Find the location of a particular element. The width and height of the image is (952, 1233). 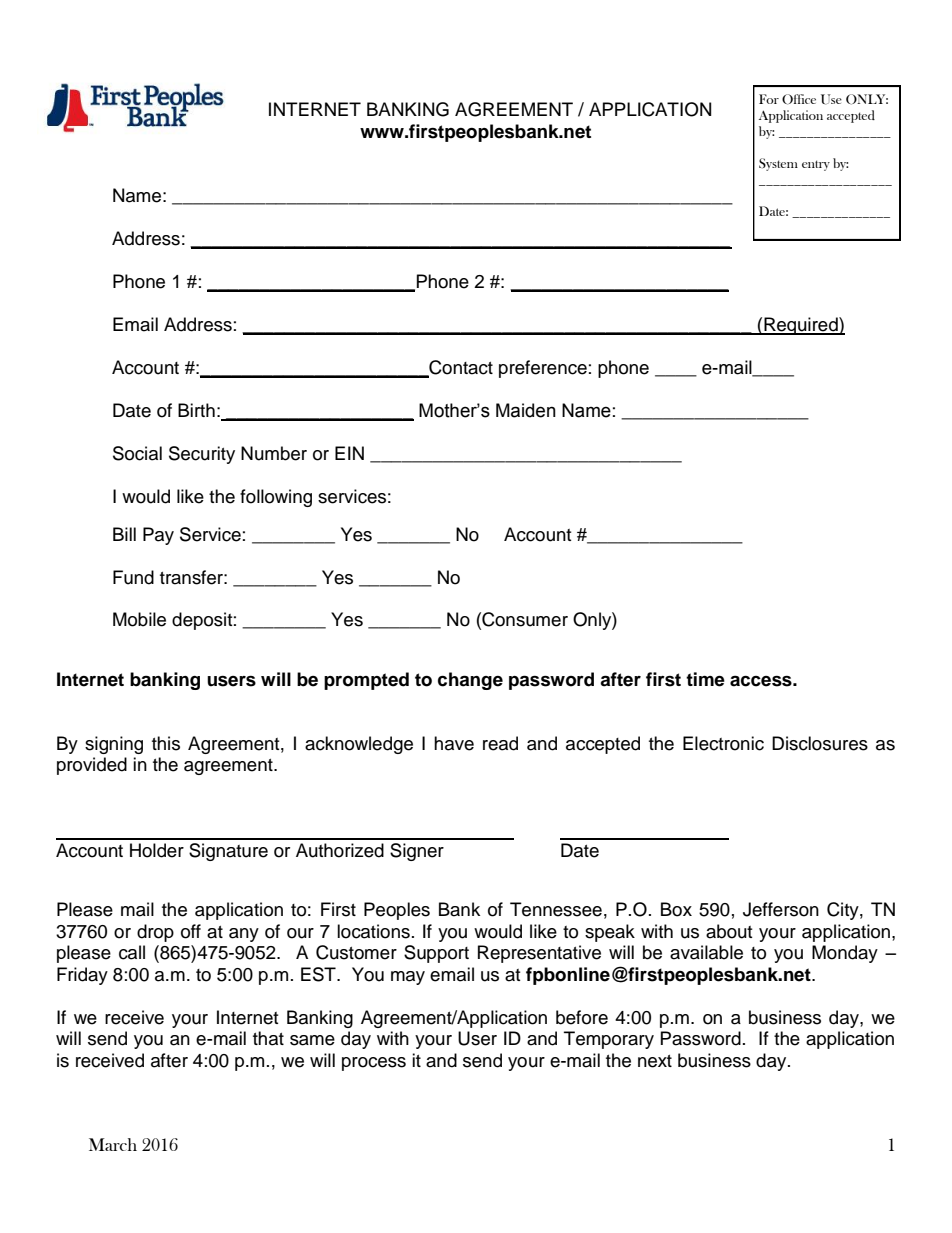

next is located at coordinates (655, 1061).
